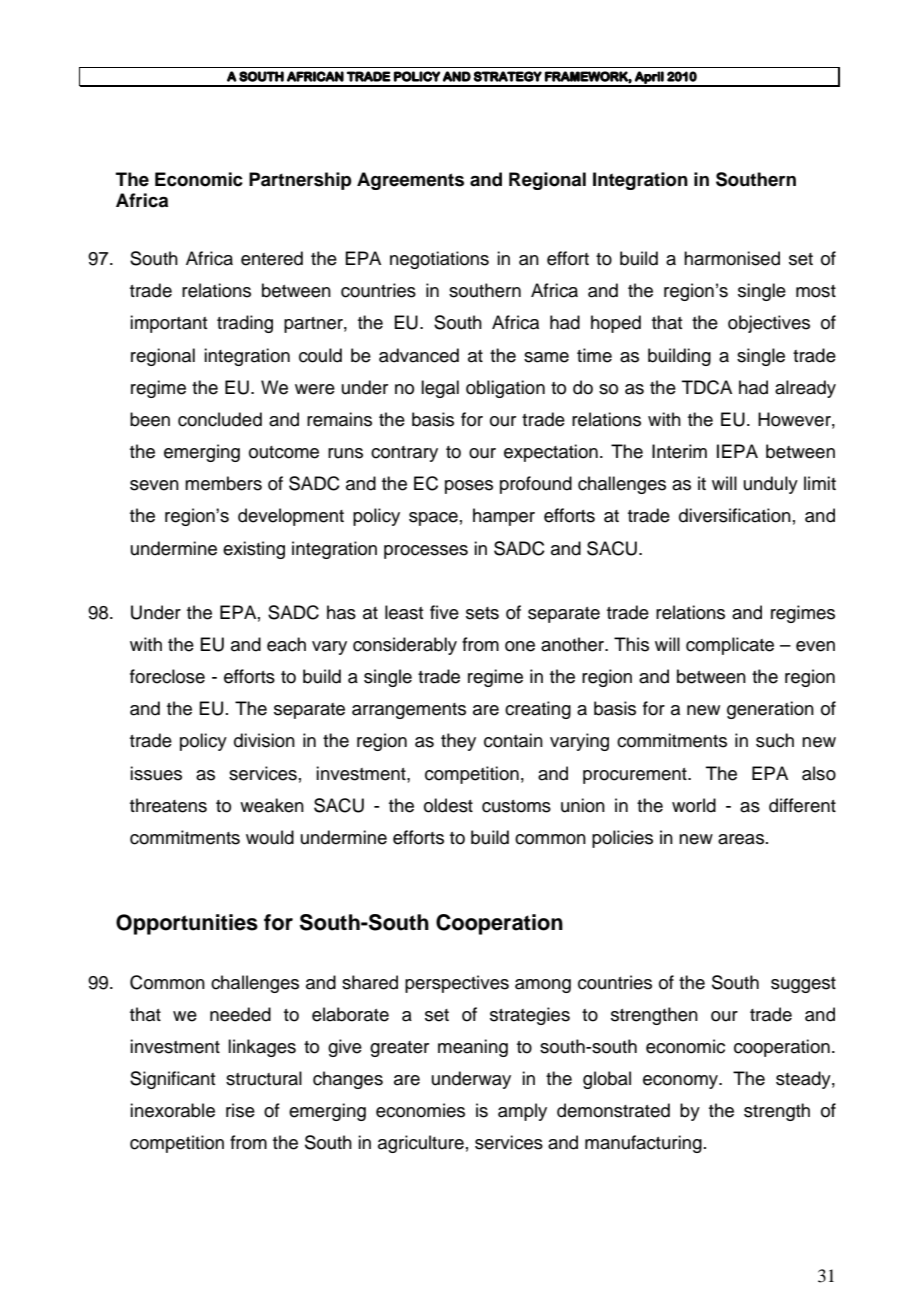 This screenshot has height=1308, width=924. What do you see at coordinates (694, 805) in the screenshot?
I see `world` at bounding box center [694, 805].
